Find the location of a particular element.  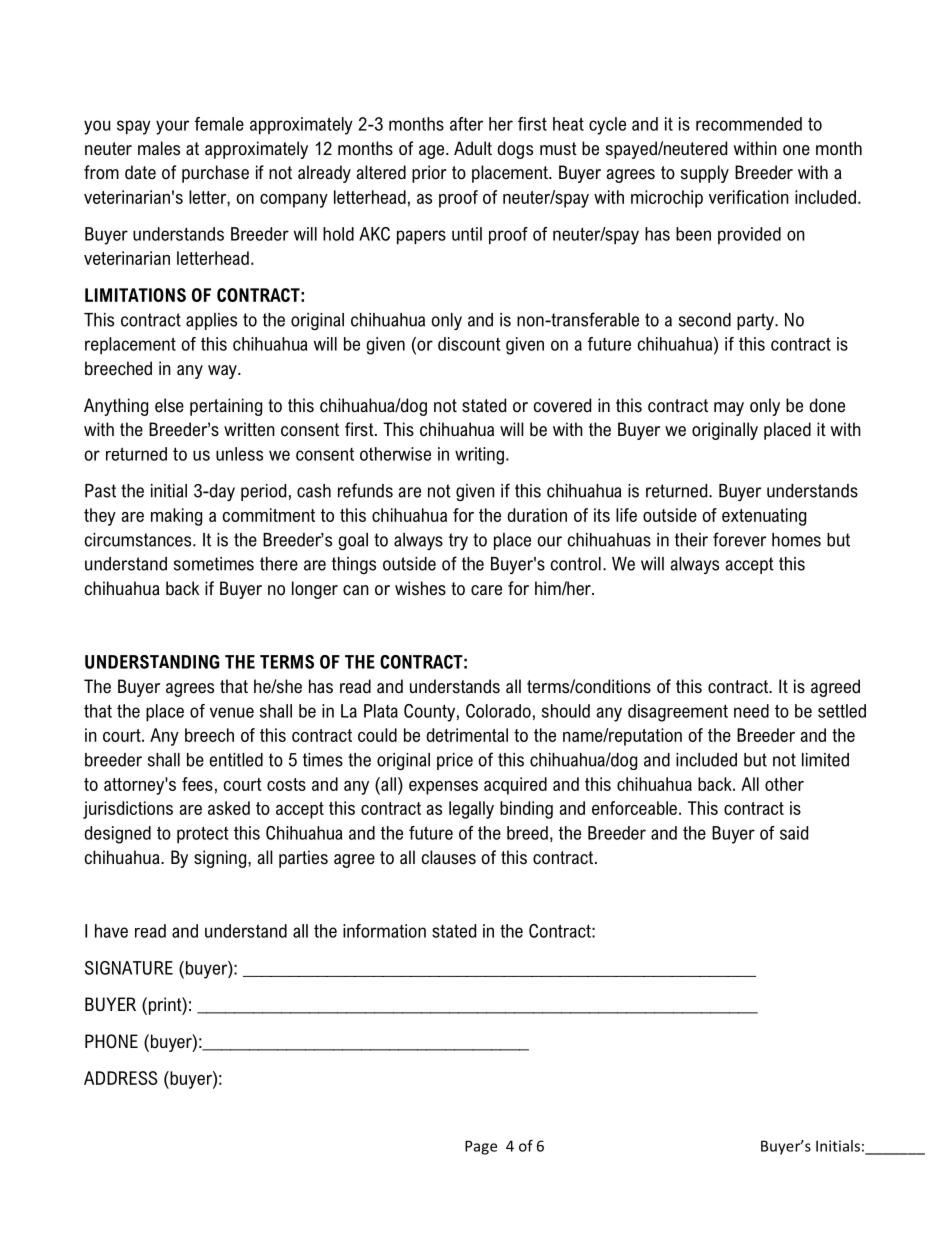

ADDRESS is located at coordinates (120, 1078).
